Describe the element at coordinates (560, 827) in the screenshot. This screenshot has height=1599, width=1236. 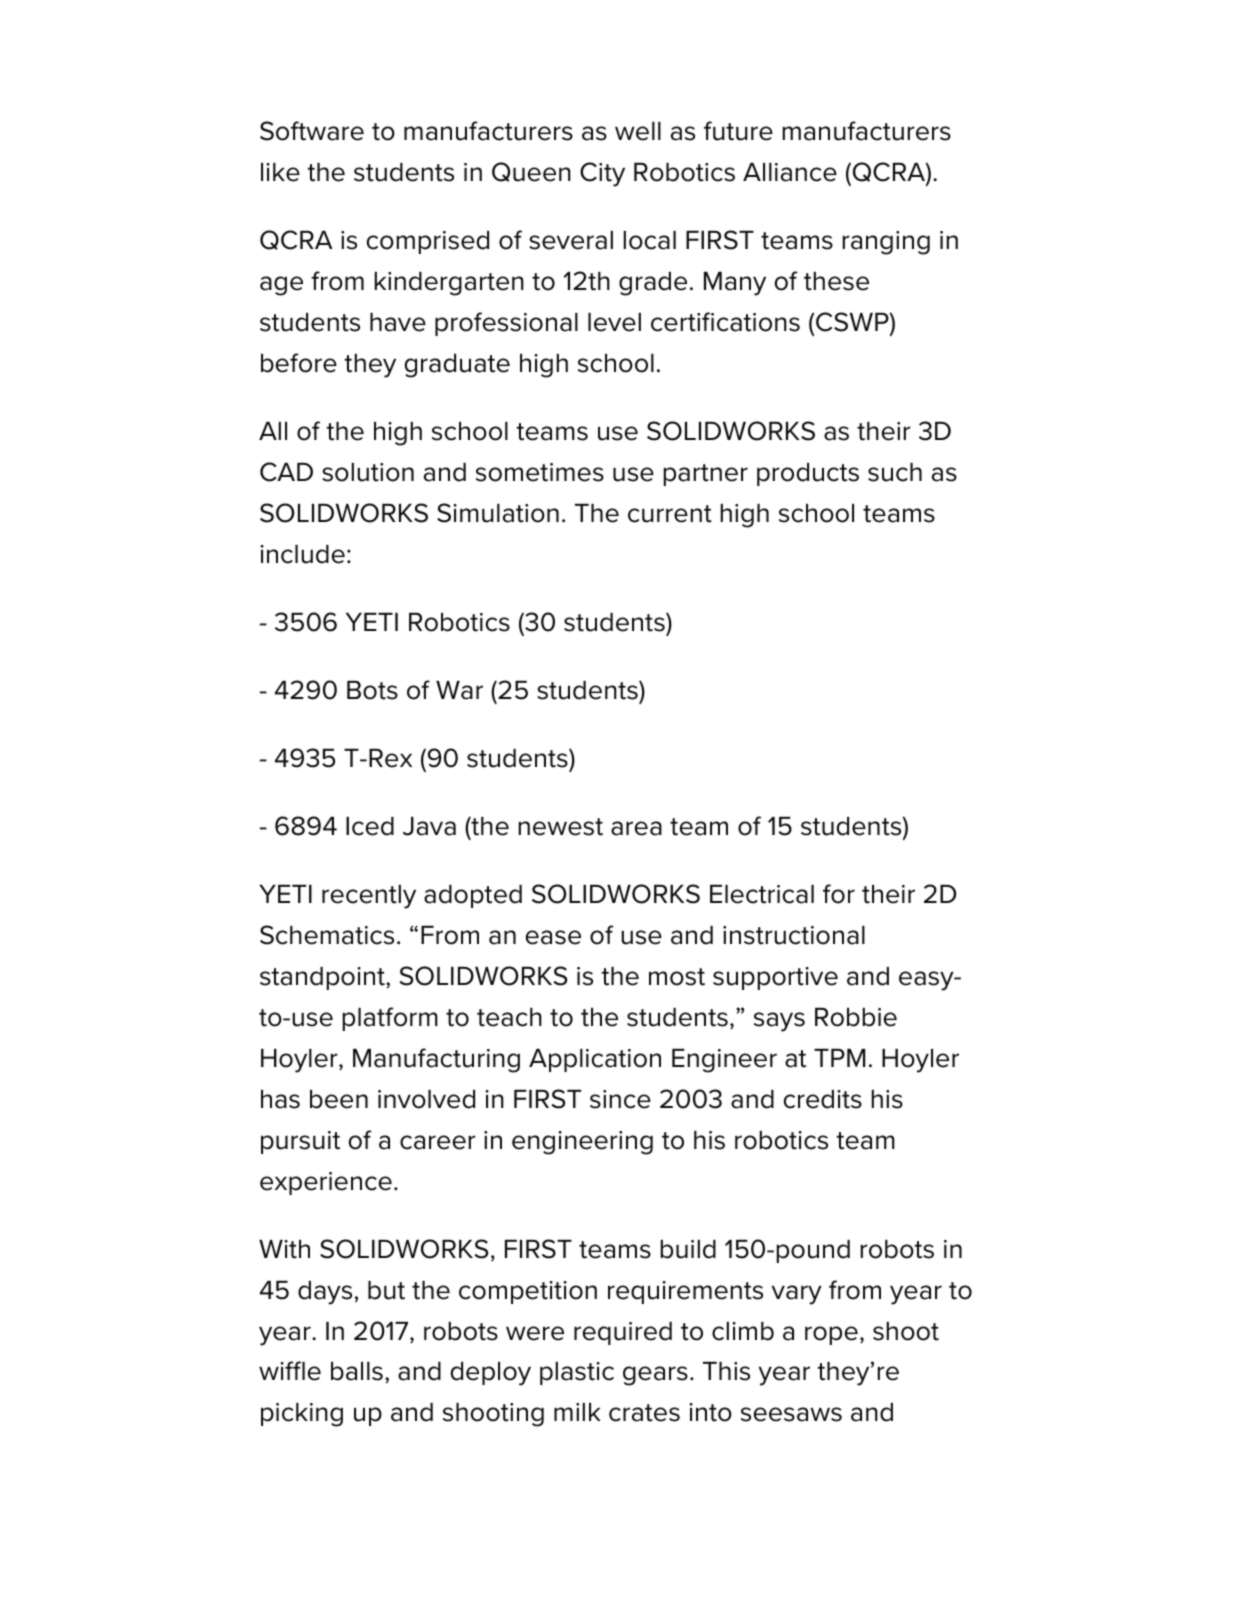
I see `newest` at that location.
